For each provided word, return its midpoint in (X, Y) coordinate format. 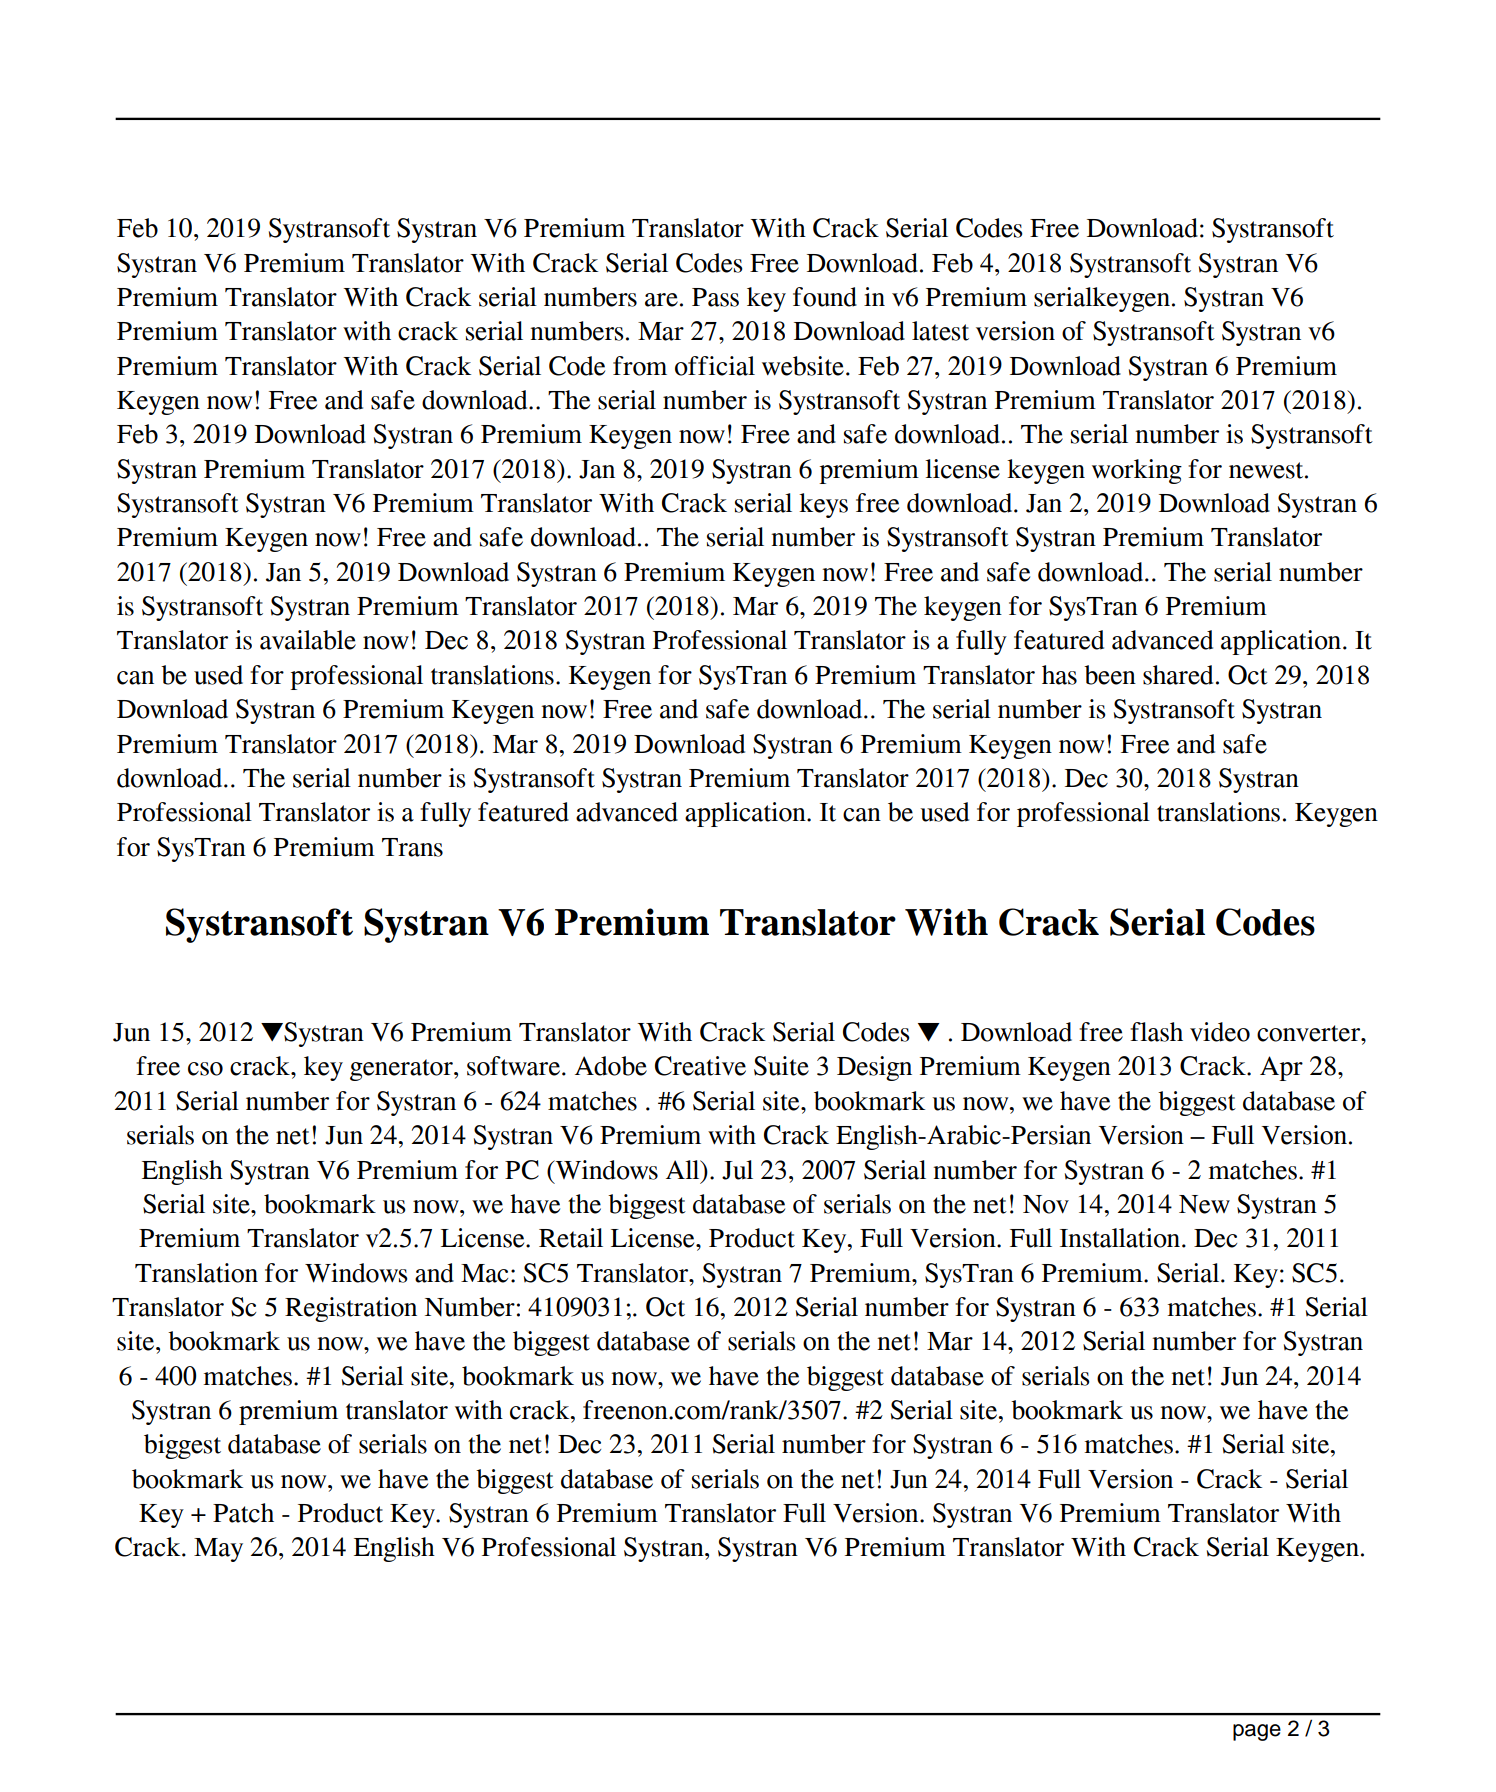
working (1137, 471)
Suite (781, 1066)
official (715, 366)
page (1257, 1732)
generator (402, 1070)
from (640, 366)
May (218, 1550)
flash (1156, 1032)
